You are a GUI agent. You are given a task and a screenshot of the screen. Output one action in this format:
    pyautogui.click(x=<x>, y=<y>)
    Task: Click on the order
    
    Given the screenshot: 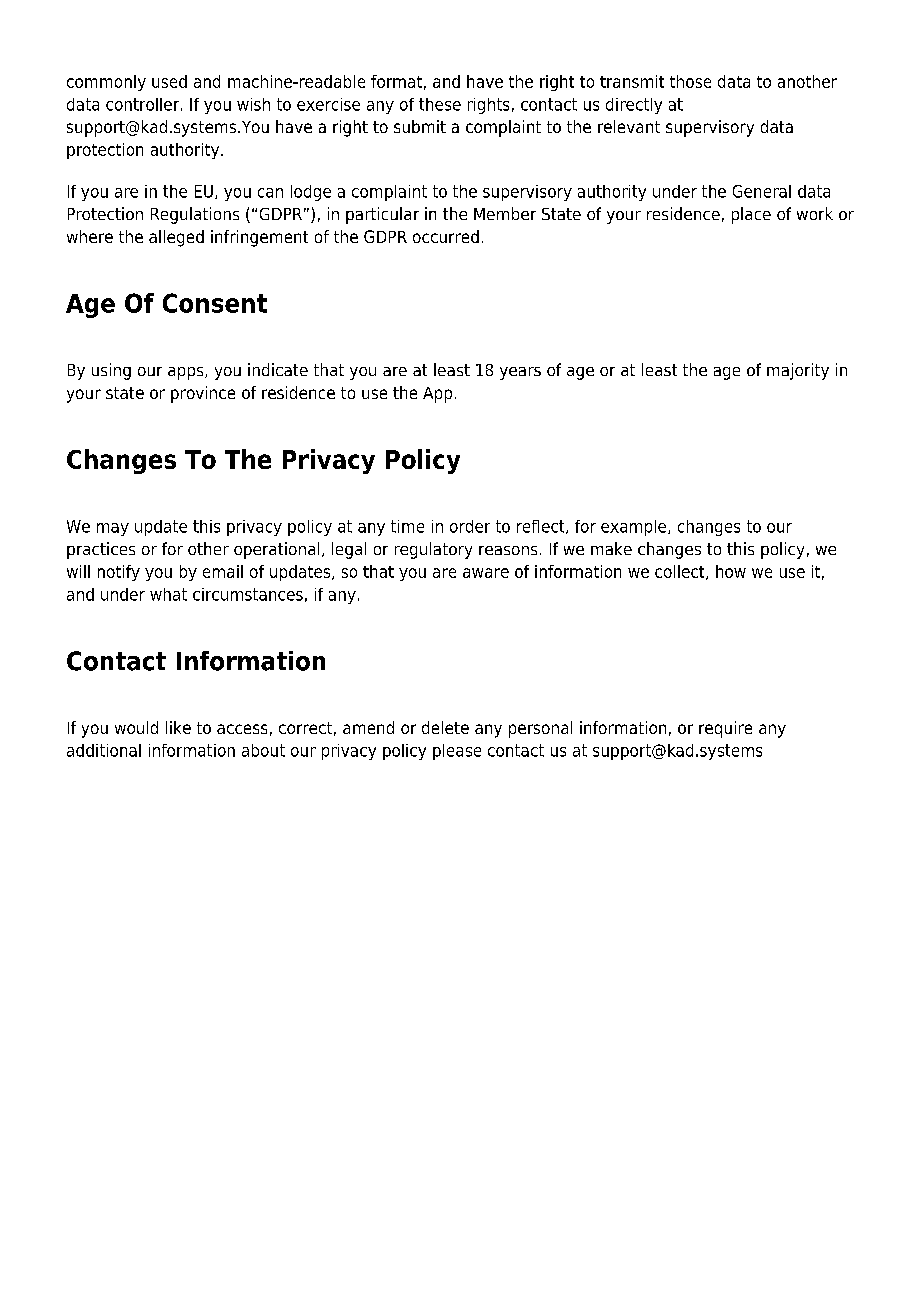 What is the action you would take?
    pyautogui.click(x=470, y=526)
